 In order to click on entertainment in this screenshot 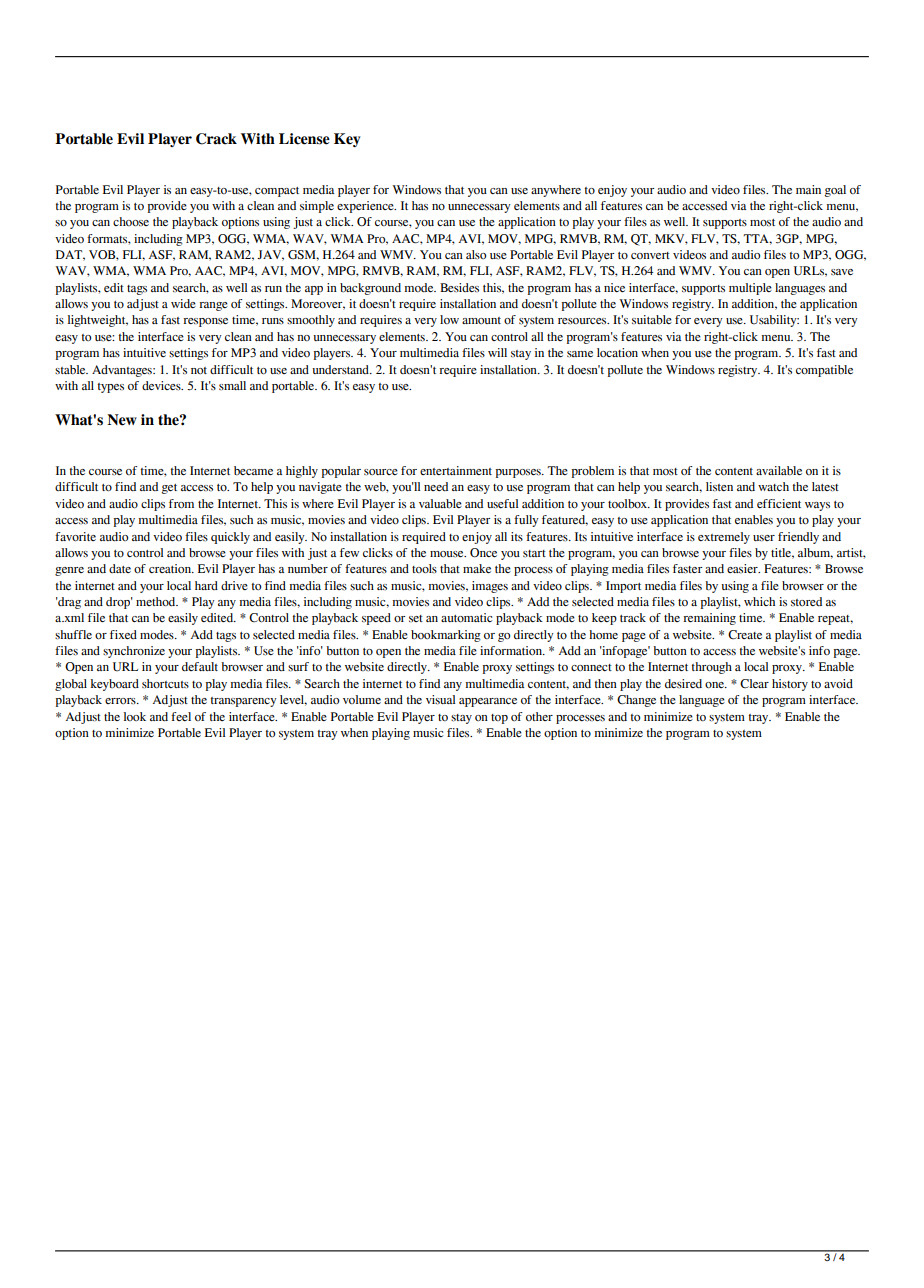, I will do `click(456, 470)`.
